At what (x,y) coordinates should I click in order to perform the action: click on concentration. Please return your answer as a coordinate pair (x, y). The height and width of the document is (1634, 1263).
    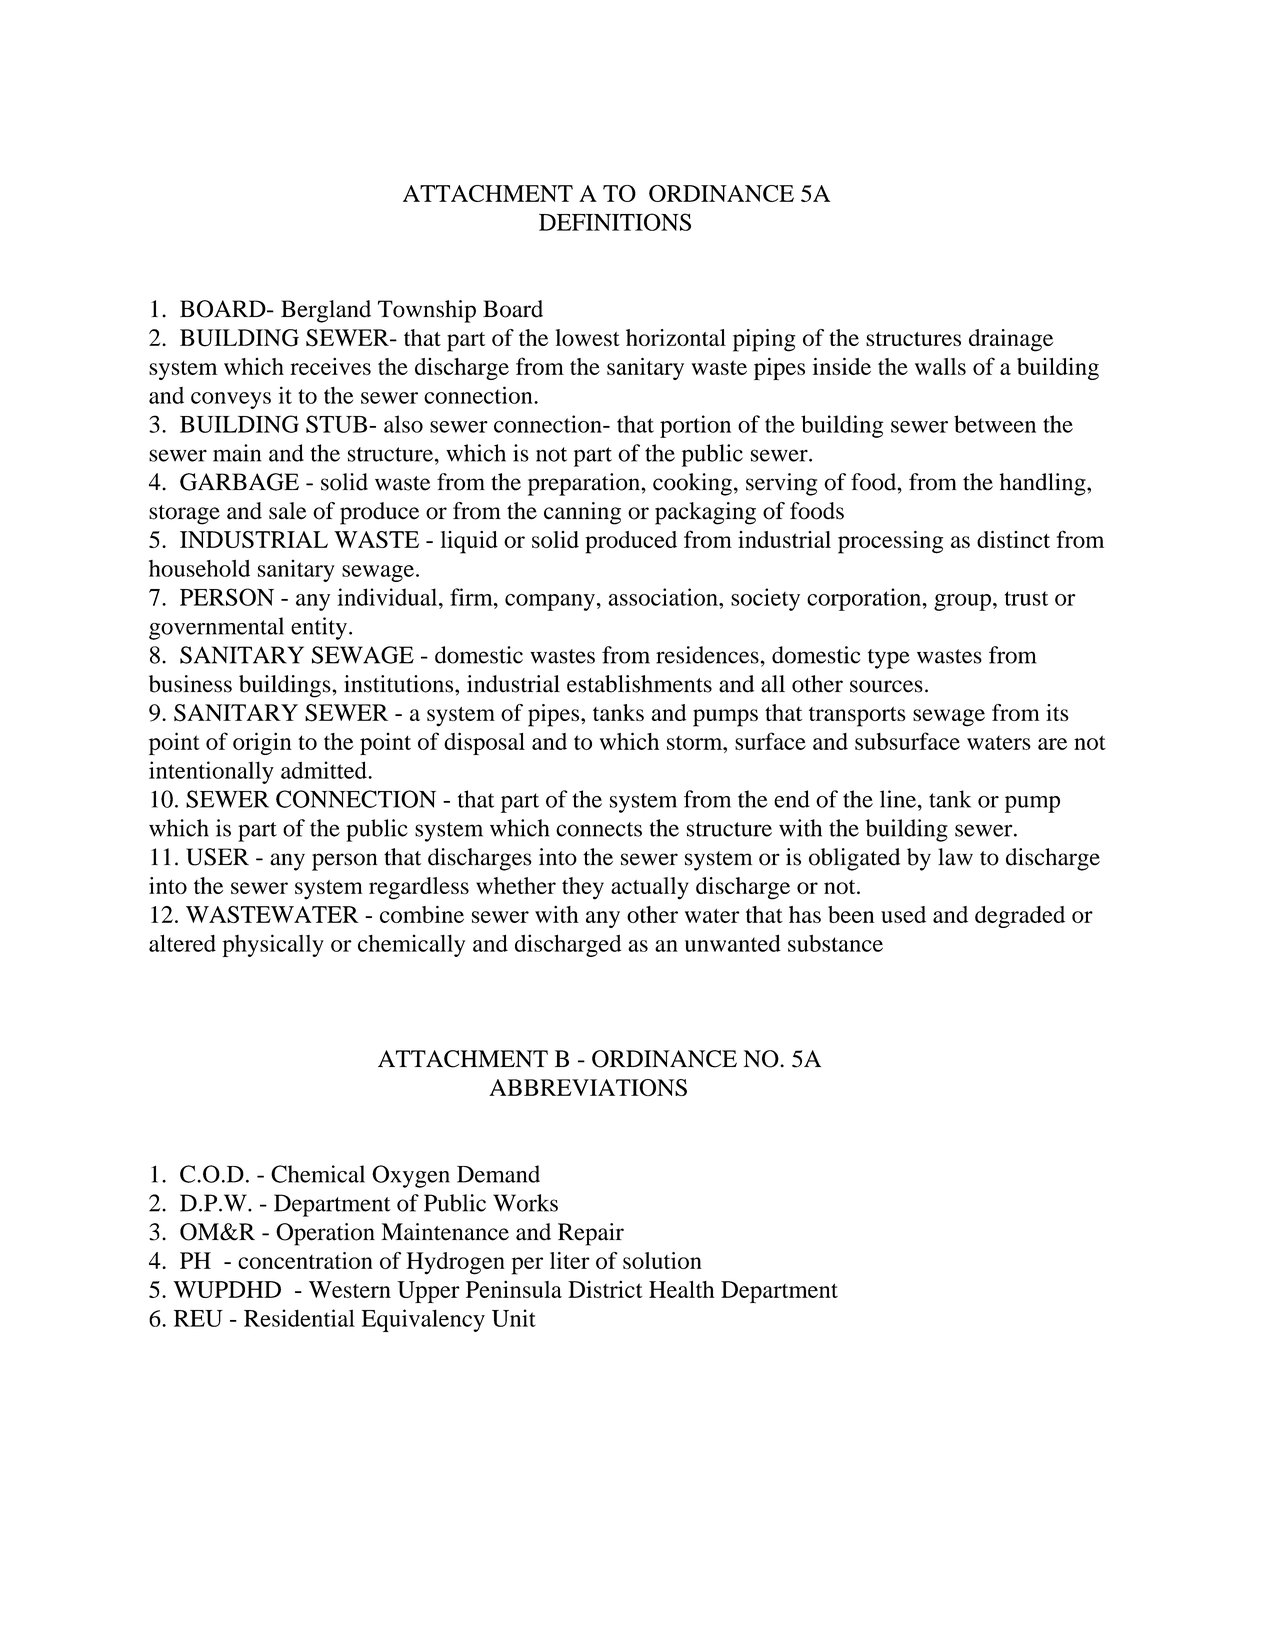
    Looking at the image, I should click on (305, 1260).
